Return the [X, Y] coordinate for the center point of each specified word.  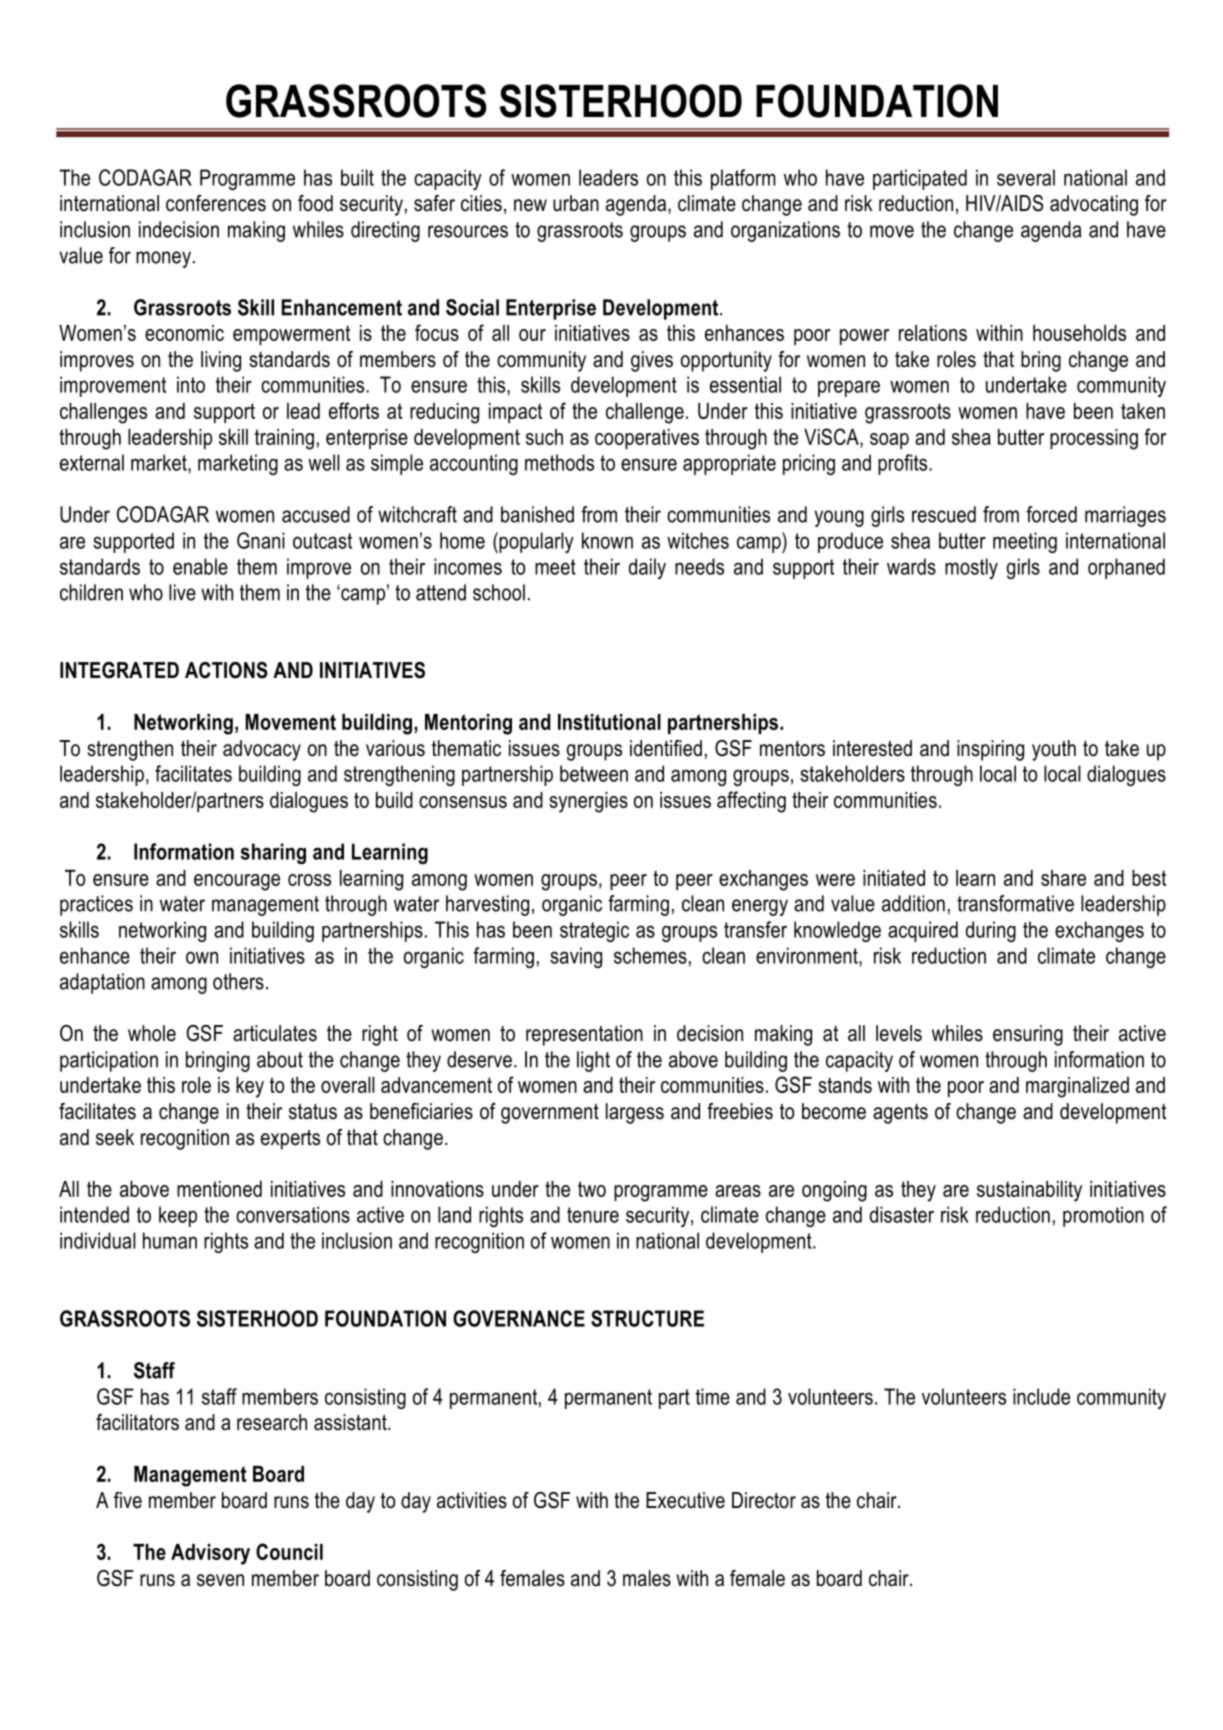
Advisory [210, 1554]
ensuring [1028, 1035]
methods [559, 462]
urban [576, 203]
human [170, 1240]
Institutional [609, 722]
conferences [216, 203]
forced [1051, 514]
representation [584, 1035]
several [1026, 177]
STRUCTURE [647, 1318]
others [238, 981]
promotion [1103, 1216]
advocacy [262, 750]
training [284, 439]
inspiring [990, 750]
